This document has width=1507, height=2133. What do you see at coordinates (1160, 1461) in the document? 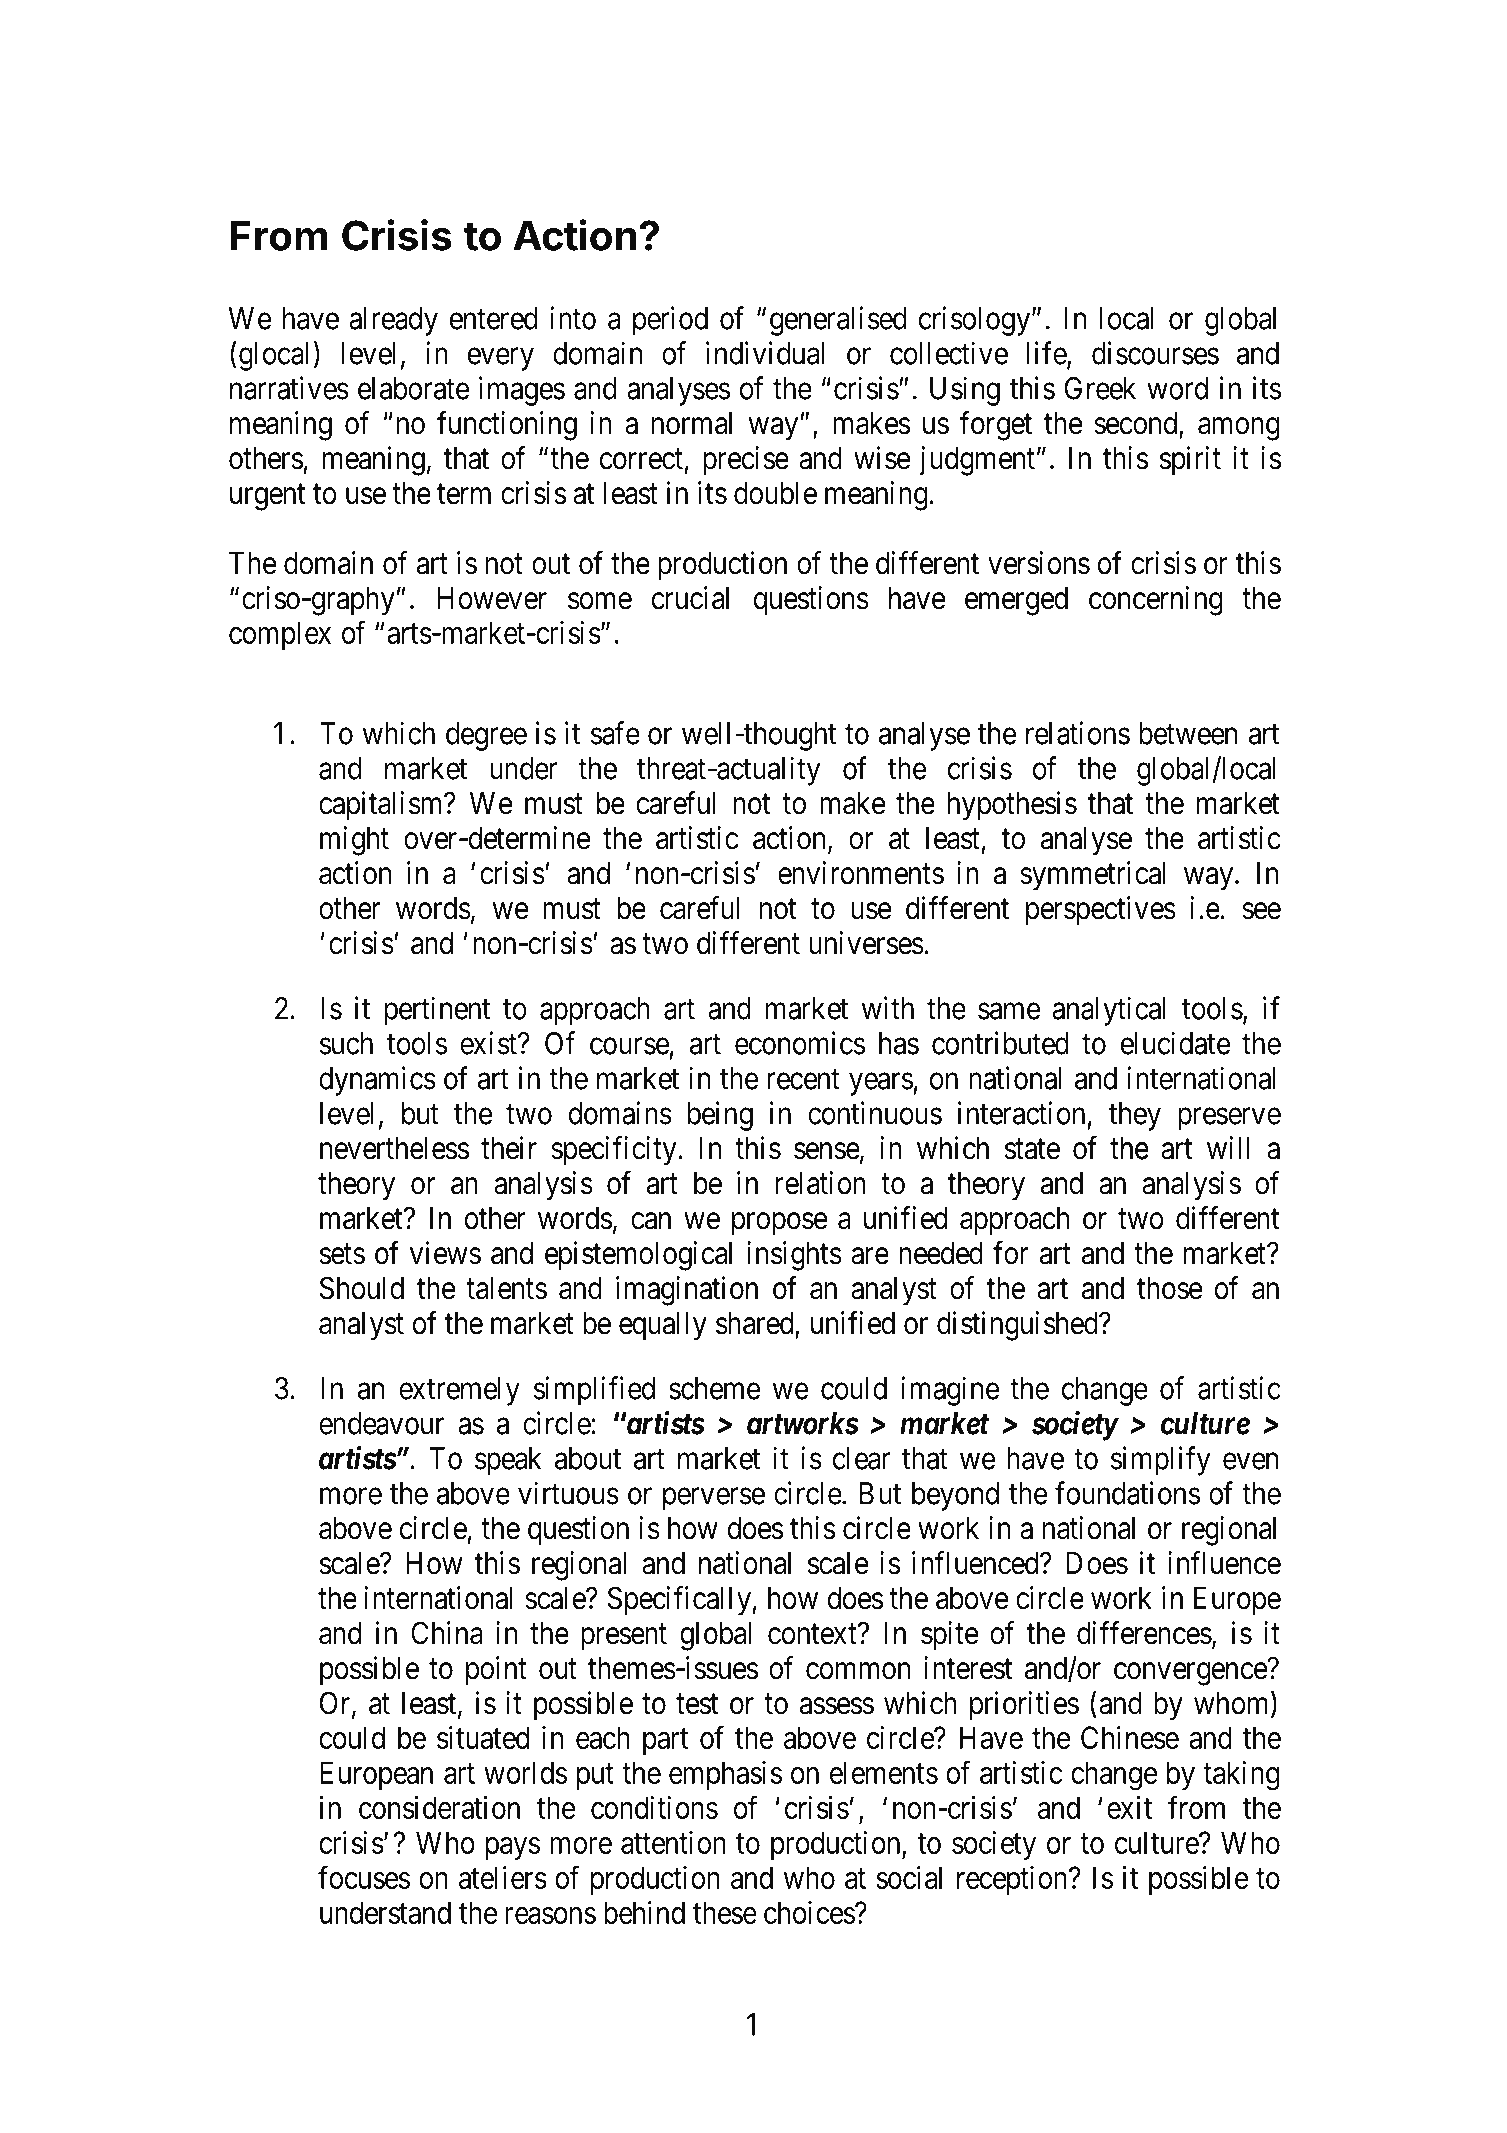
I see `simplify` at bounding box center [1160, 1461].
